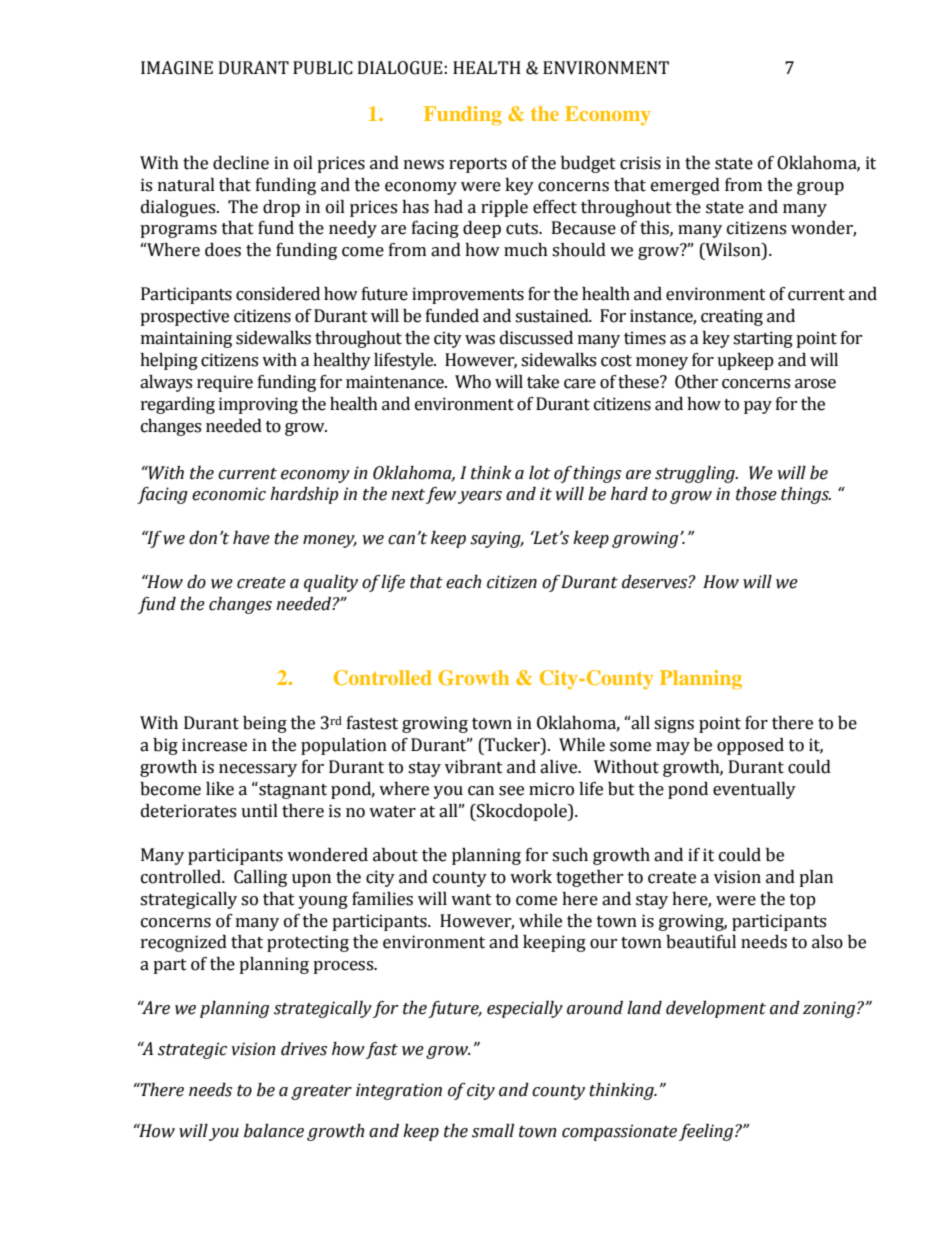 This screenshot has width=952, height=1233. I want to click on each, so click(463, 582).
